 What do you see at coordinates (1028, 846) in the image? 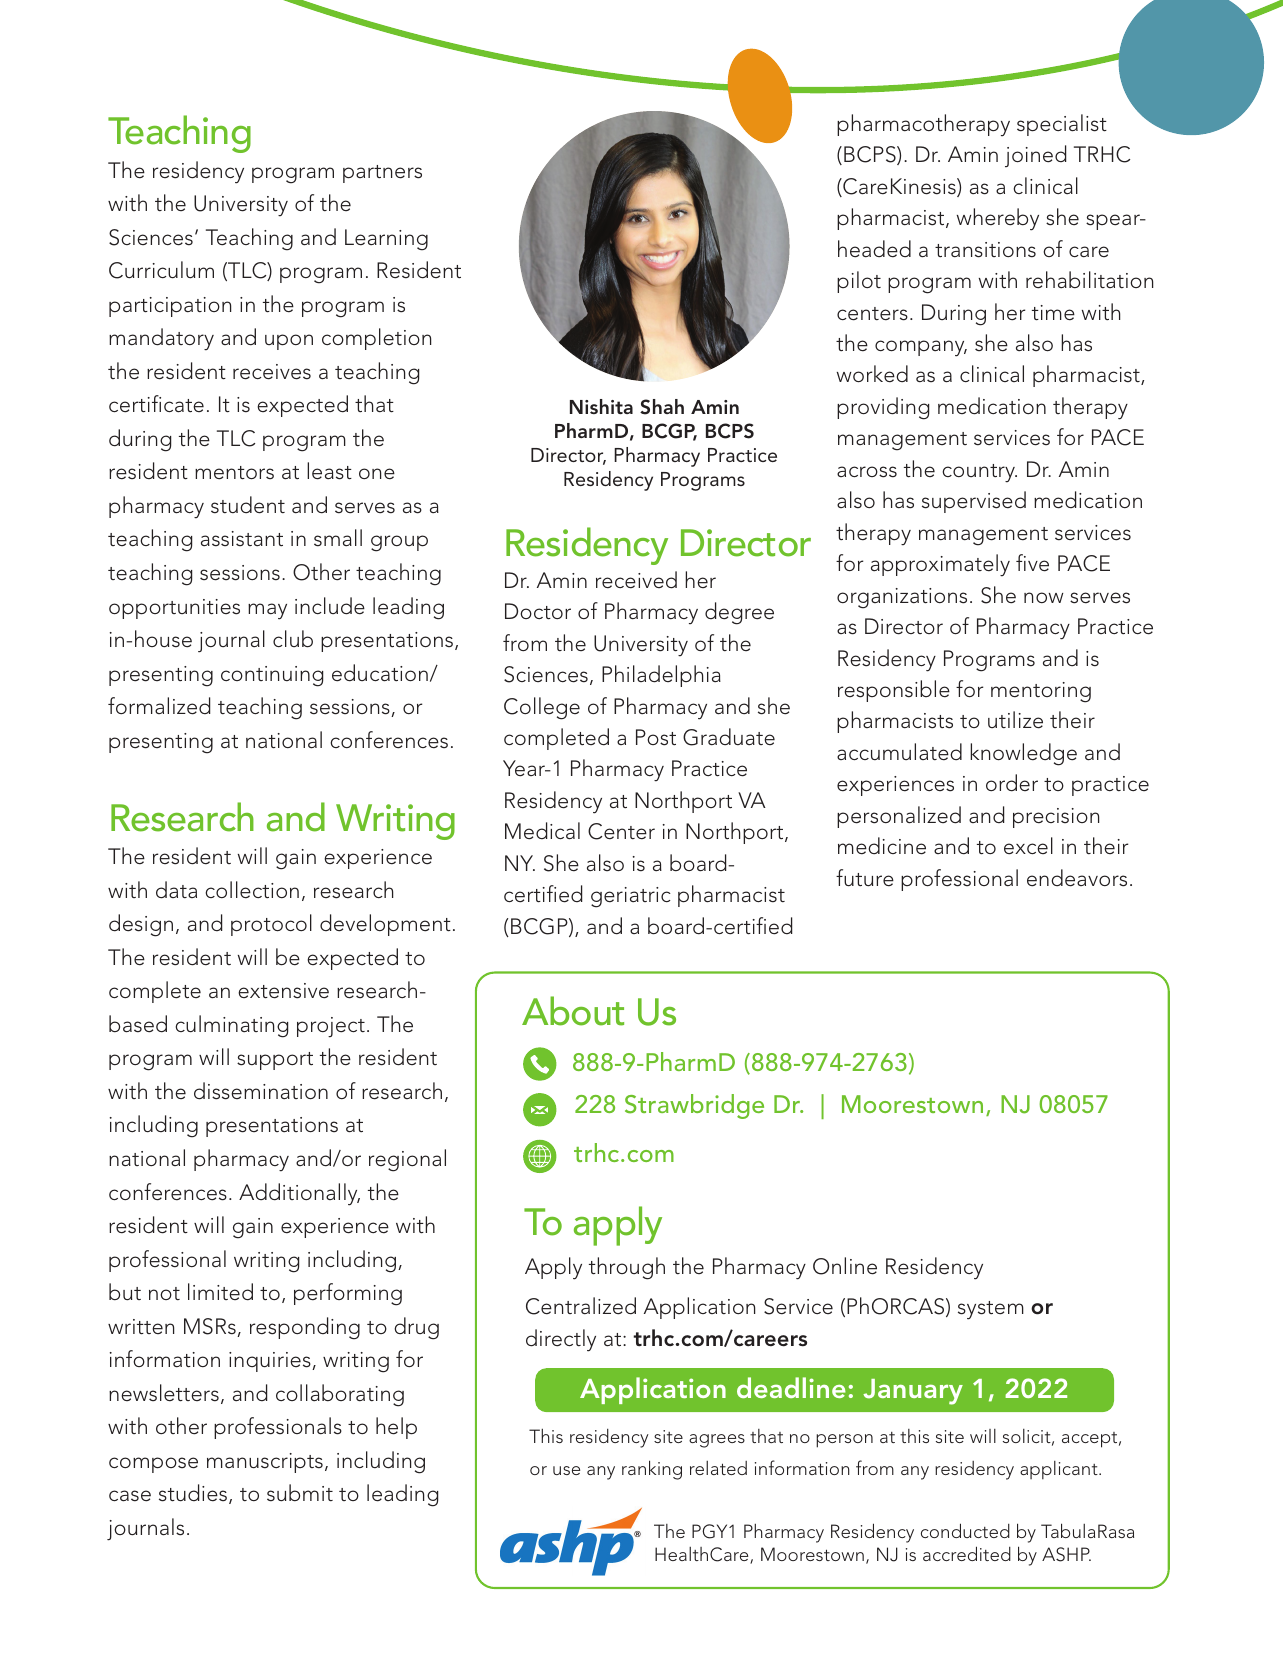
I see `excel` at bounding box center [1028, 846].
